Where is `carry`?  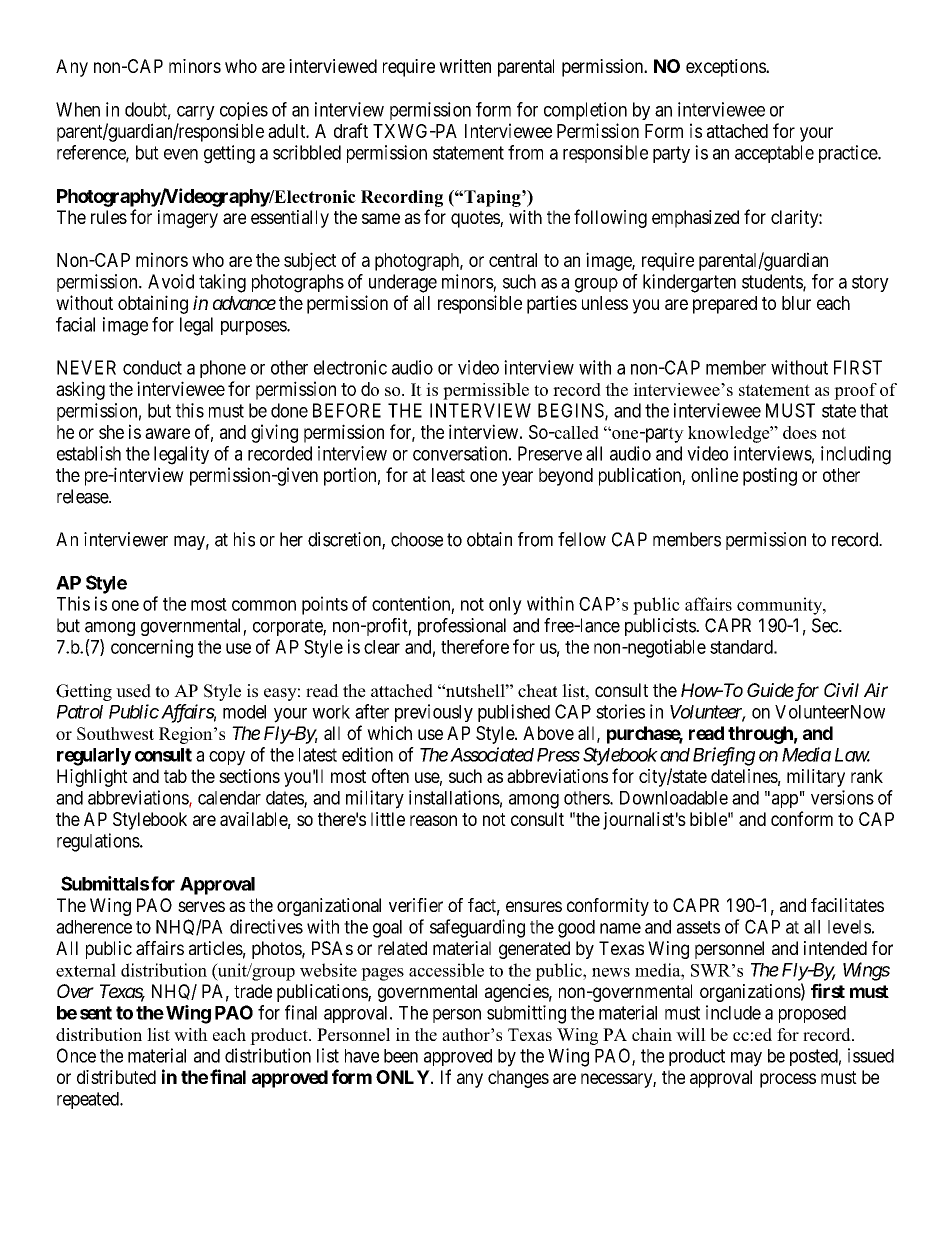
carry is located at coordinates (196, 113).
